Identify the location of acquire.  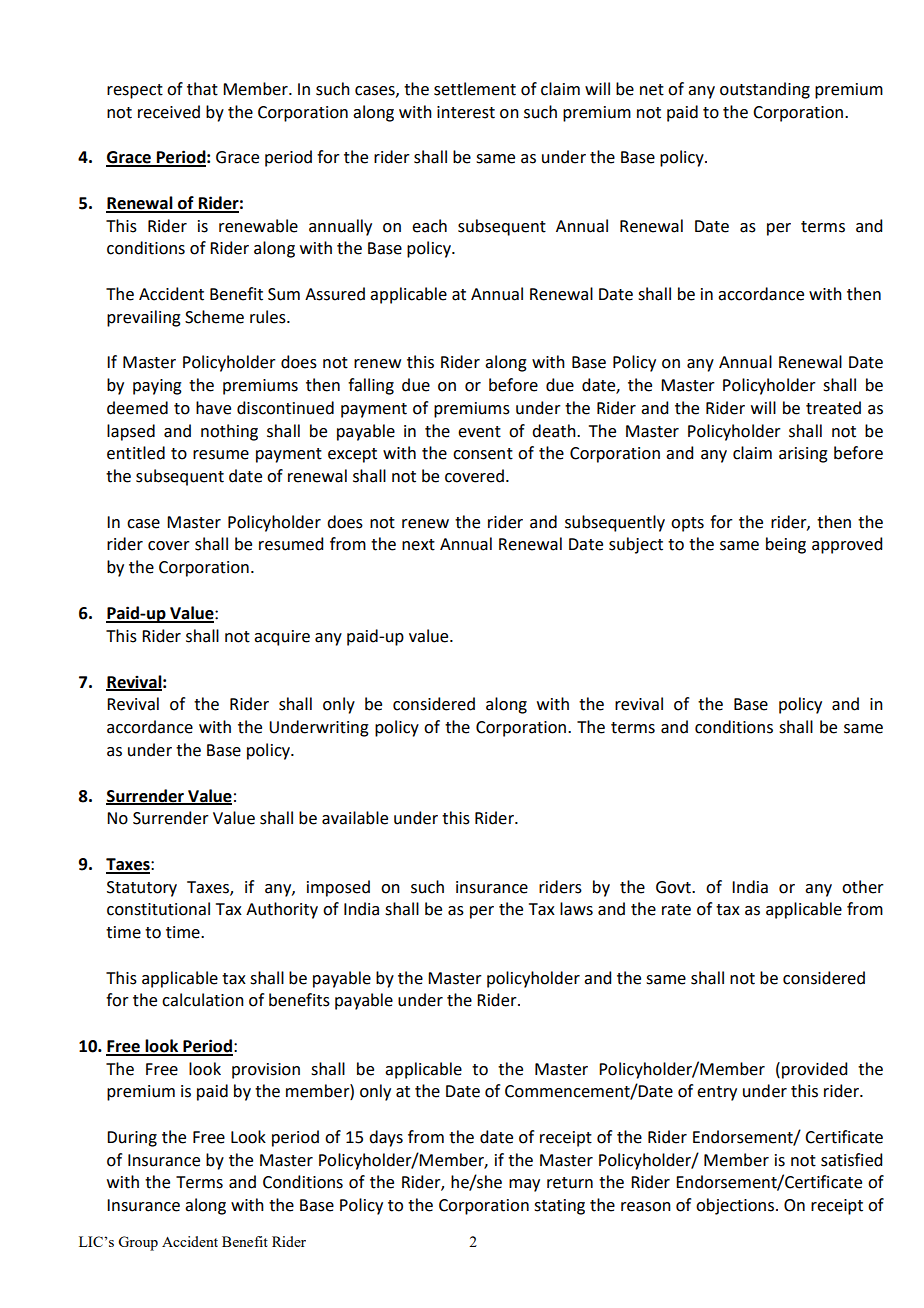
(282, 638).
